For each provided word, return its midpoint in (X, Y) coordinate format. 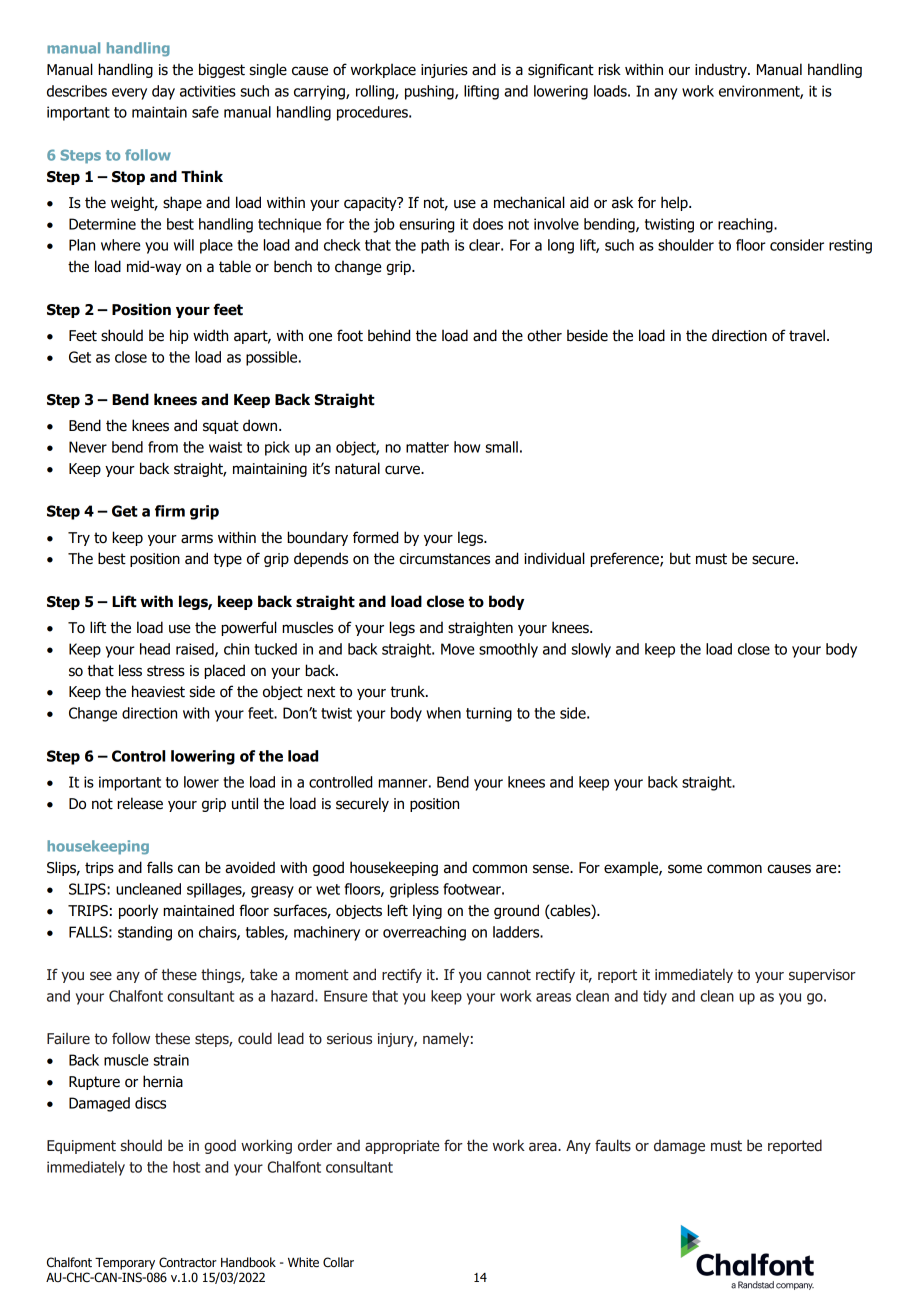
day (163, 92)
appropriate (402, 1147)
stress (166, 671)
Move (457, 649)
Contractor (188, 1262)
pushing (430, 92)
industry (722, 70)
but (680, 558)
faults (613, 1145)
